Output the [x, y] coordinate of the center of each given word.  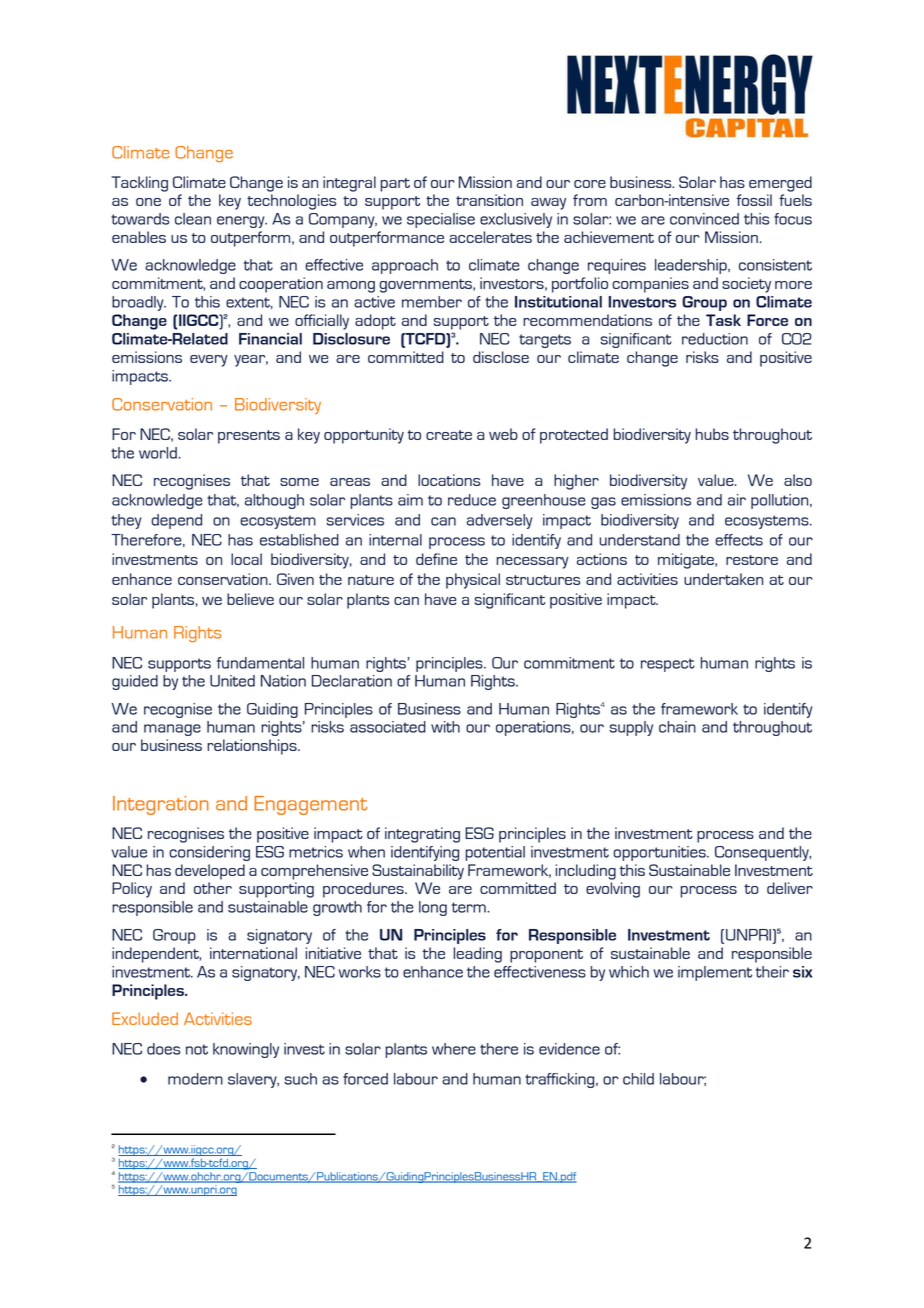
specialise [441, 220]
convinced [704, 219]
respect [668, 665]
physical [473, 581]
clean [193, 219]
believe [250, 599]
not [197, 1049]
